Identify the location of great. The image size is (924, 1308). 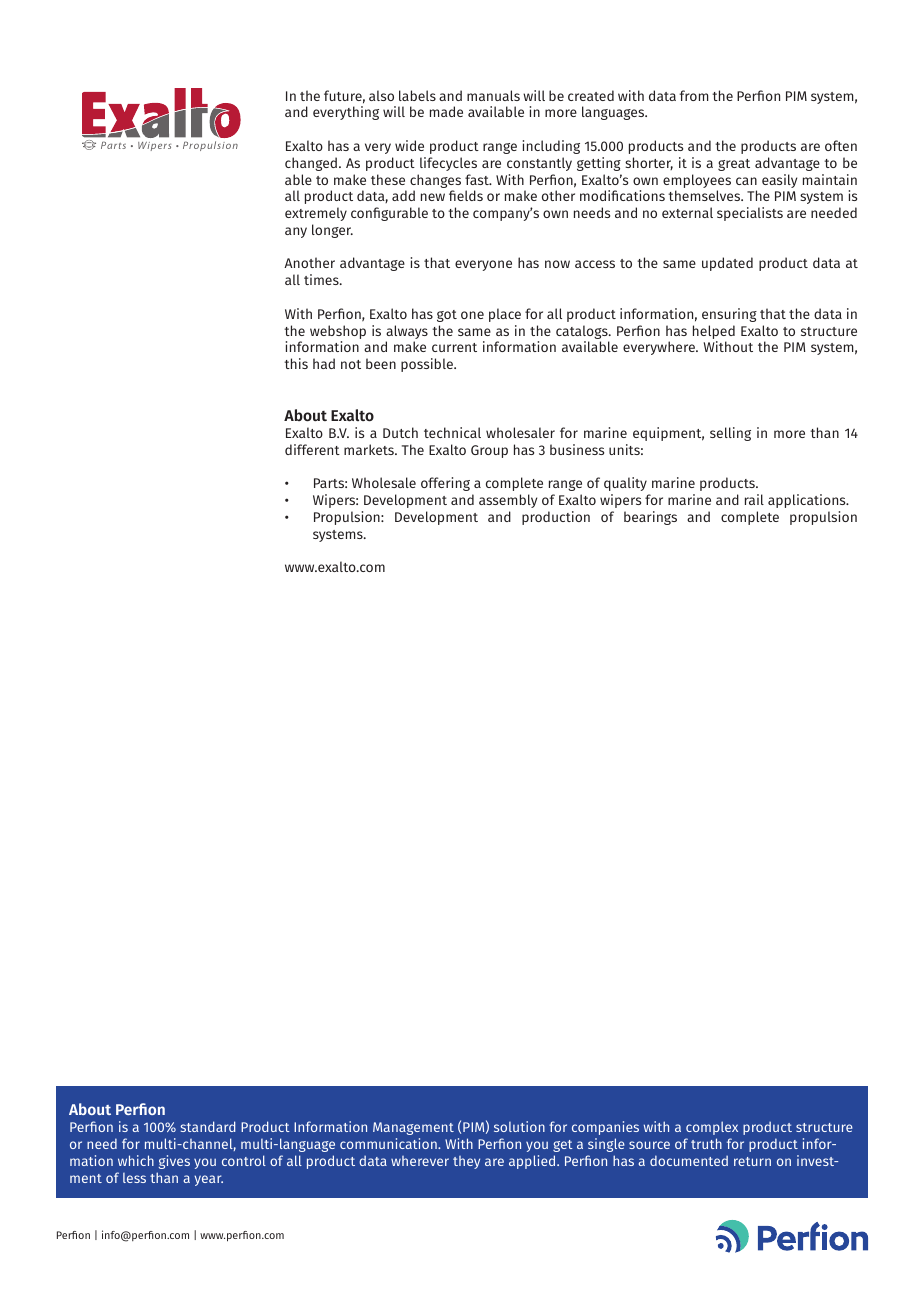
(734, 165).
